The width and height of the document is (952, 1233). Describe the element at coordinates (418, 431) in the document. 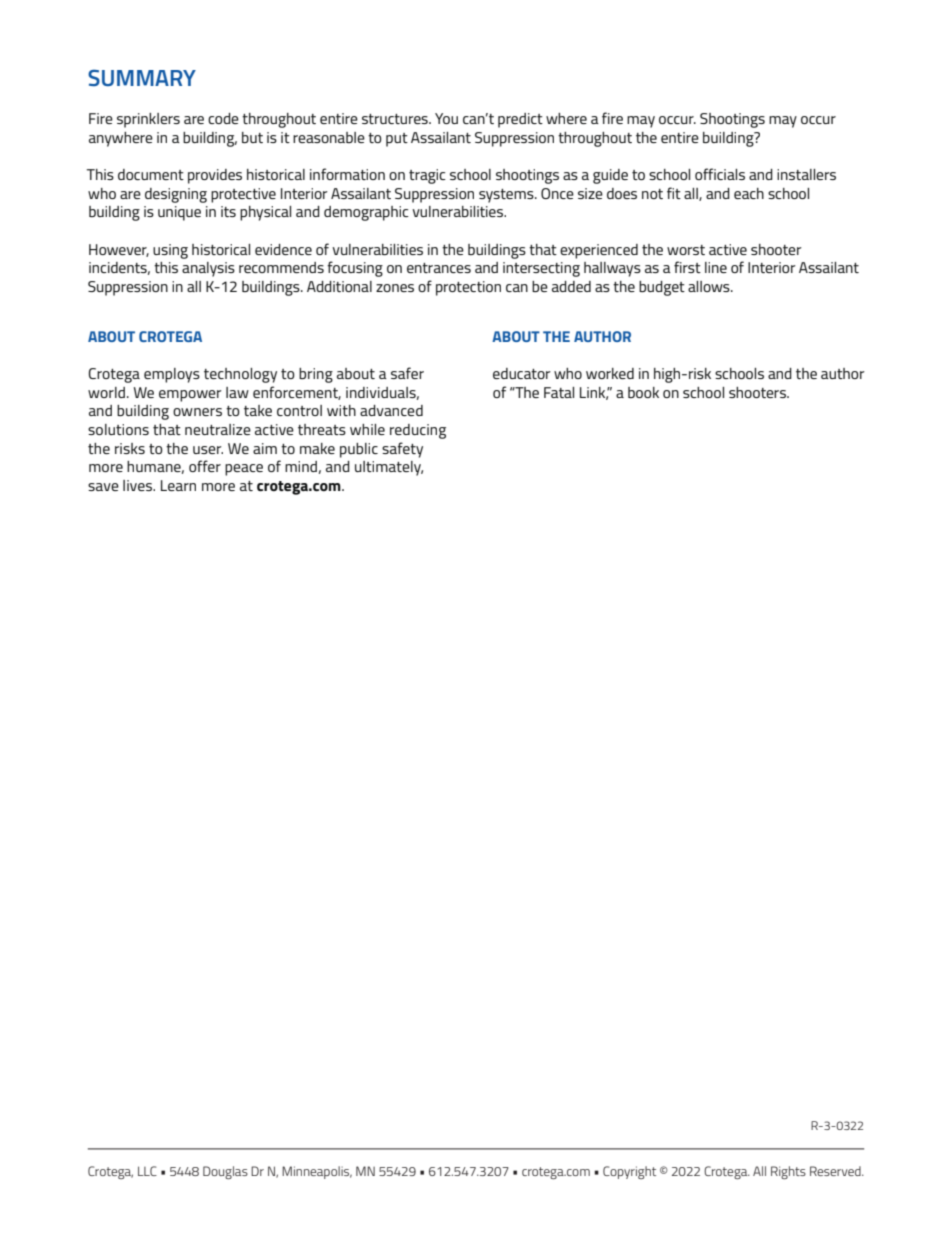

I see `reducing` at that location.
